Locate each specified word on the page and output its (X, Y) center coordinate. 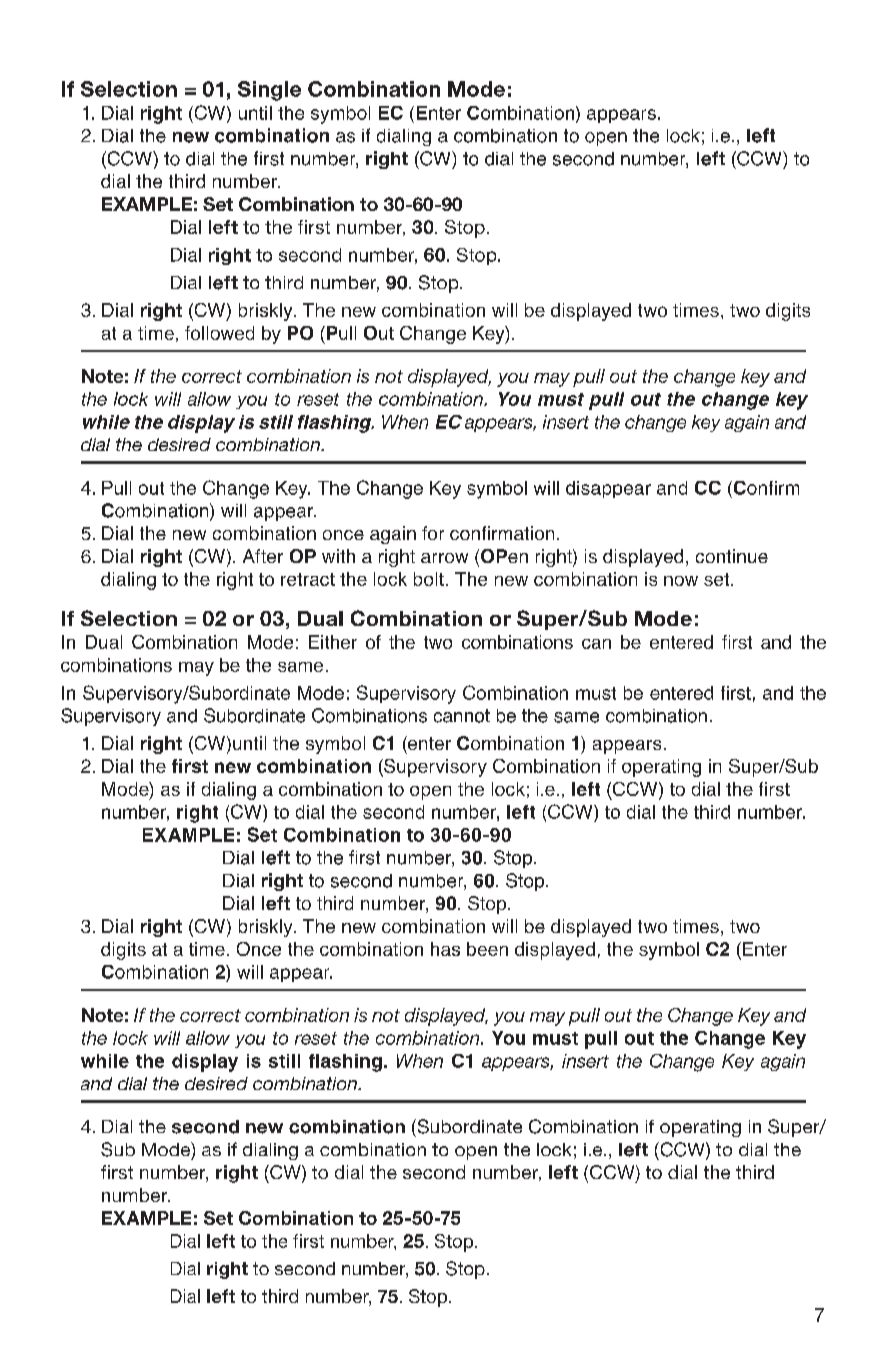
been (487, 949)
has (445, 949)
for (433, 533)
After (263, 556)
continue (732, 556)
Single (269, 91)
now (681, 581)
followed (219, 333)
